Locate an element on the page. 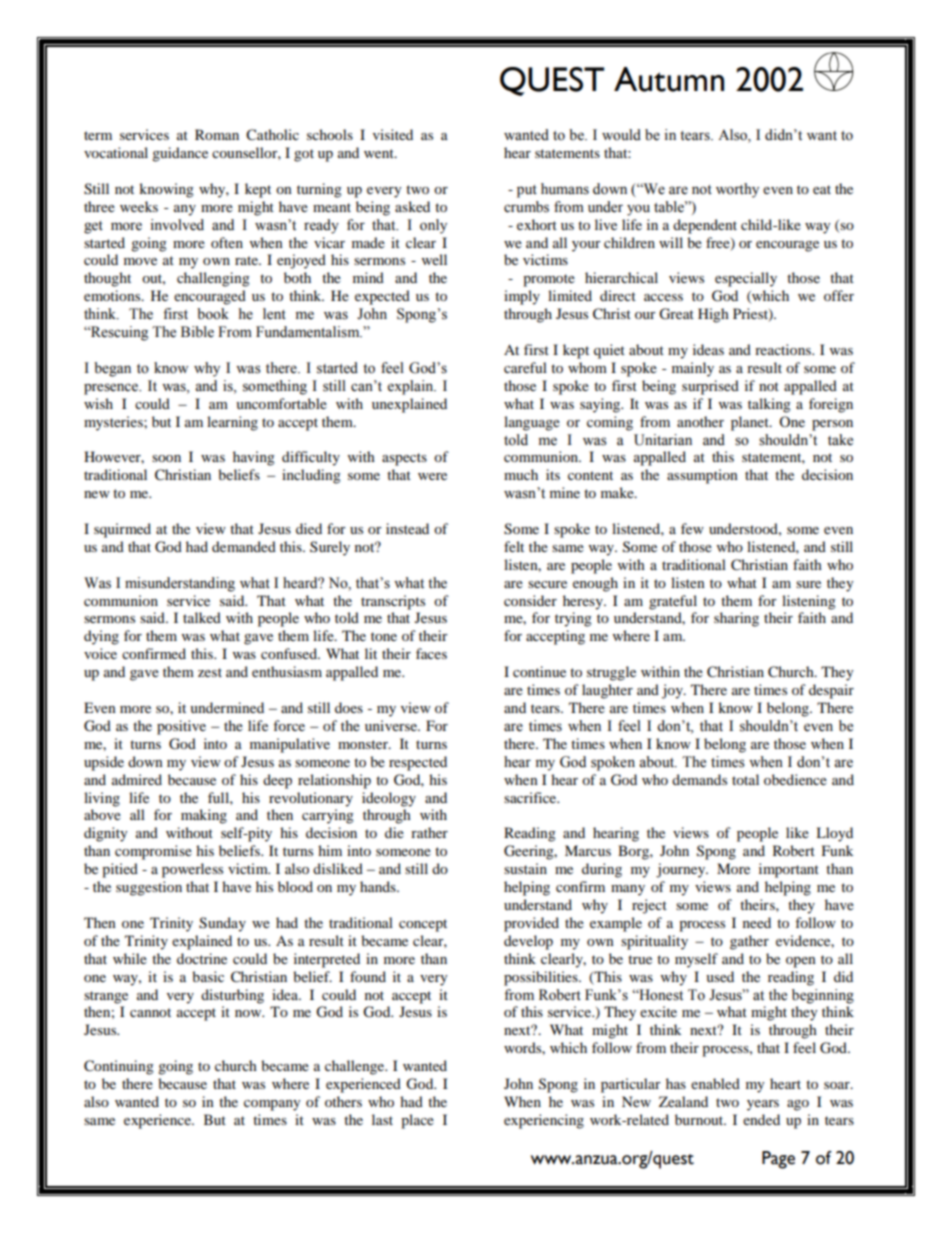  Autumn is located at coordinates (669, 79).
